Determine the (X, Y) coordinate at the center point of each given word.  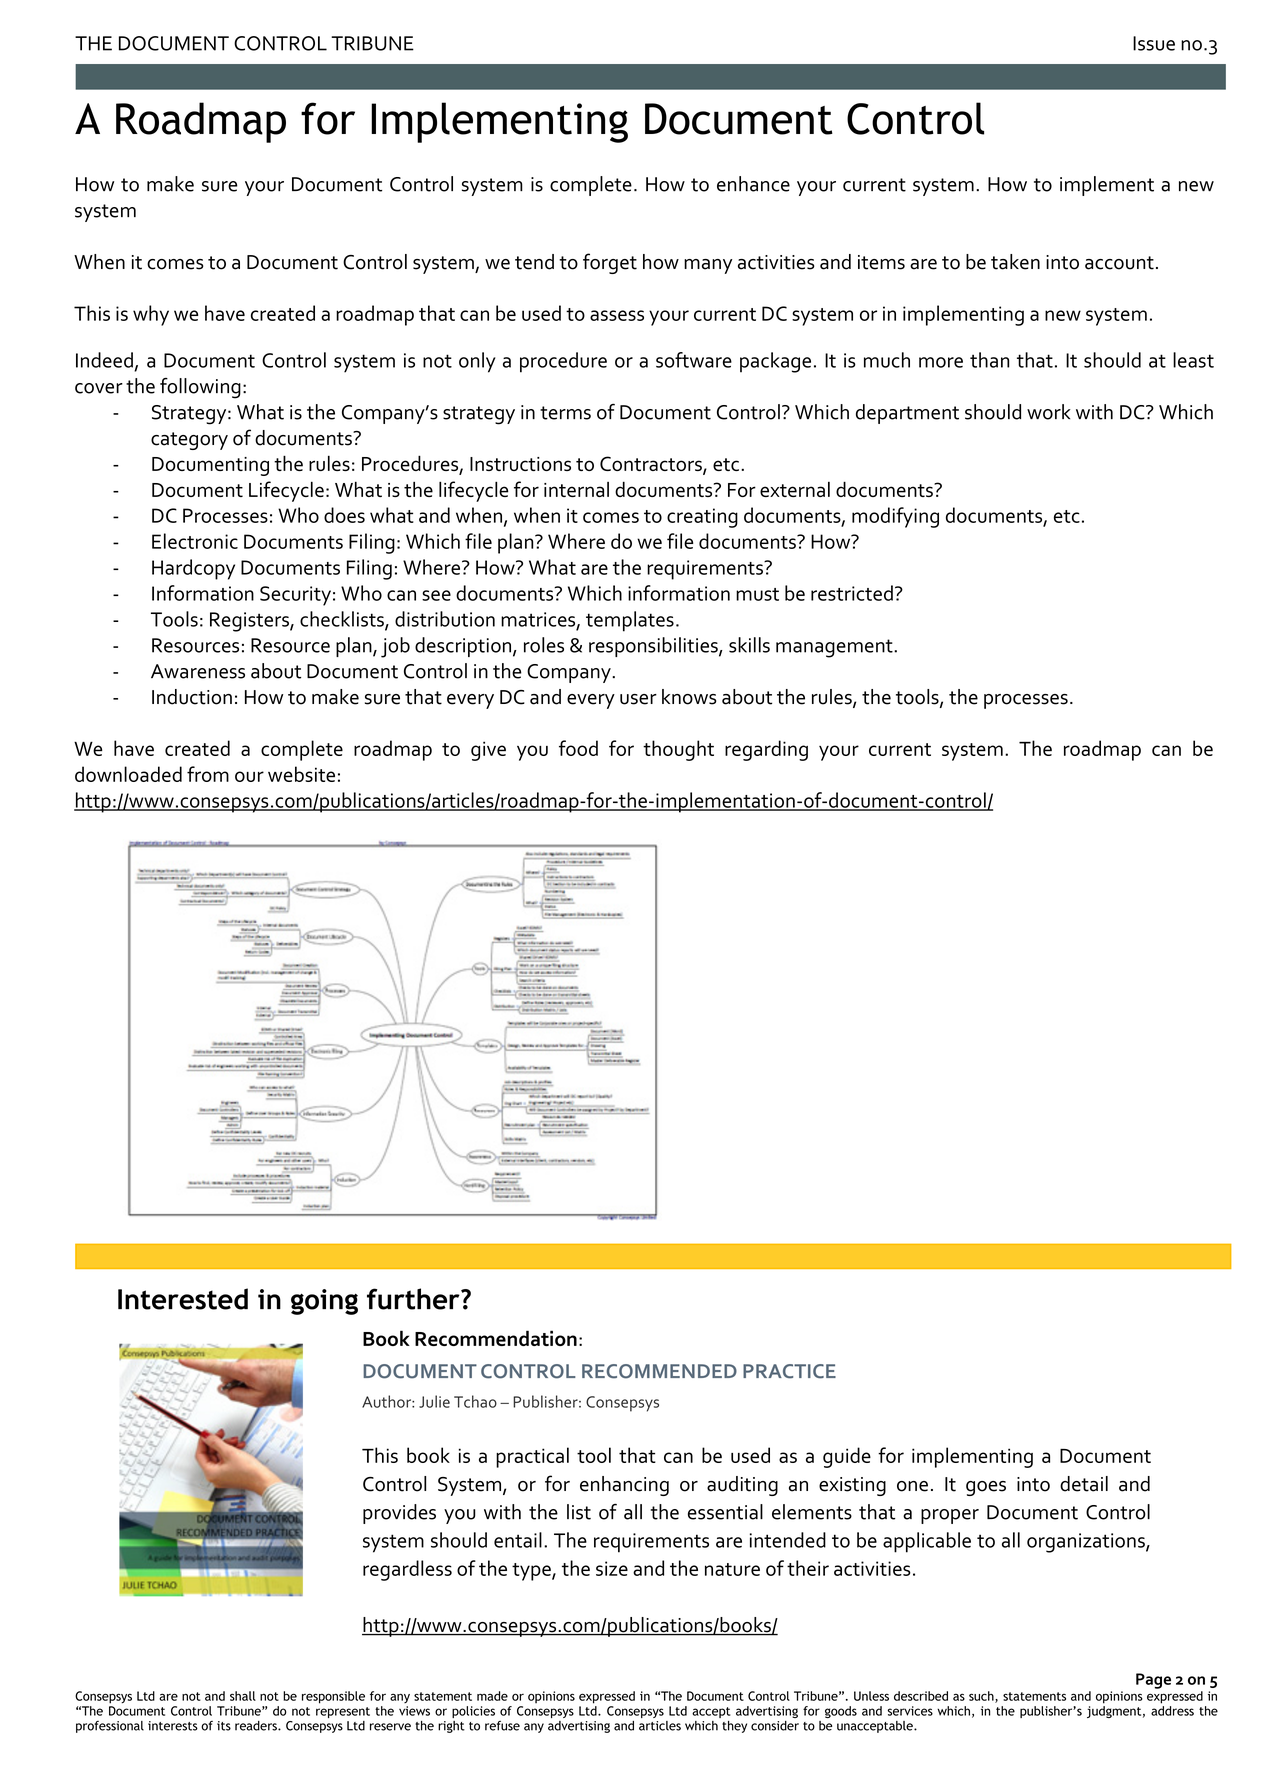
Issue (1154, 43)
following (200, 388)
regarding (766, 750)
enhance (753, 184)
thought (678, 750)
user (638, 699)
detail (1084, 1484)
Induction (192, 697)
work (1049, 412)
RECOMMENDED (659, 1371)
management (835, 648)
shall (243, 1696)
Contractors (652, 465)
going (324, 1302)
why (151, 315)
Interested (183, 1299)
